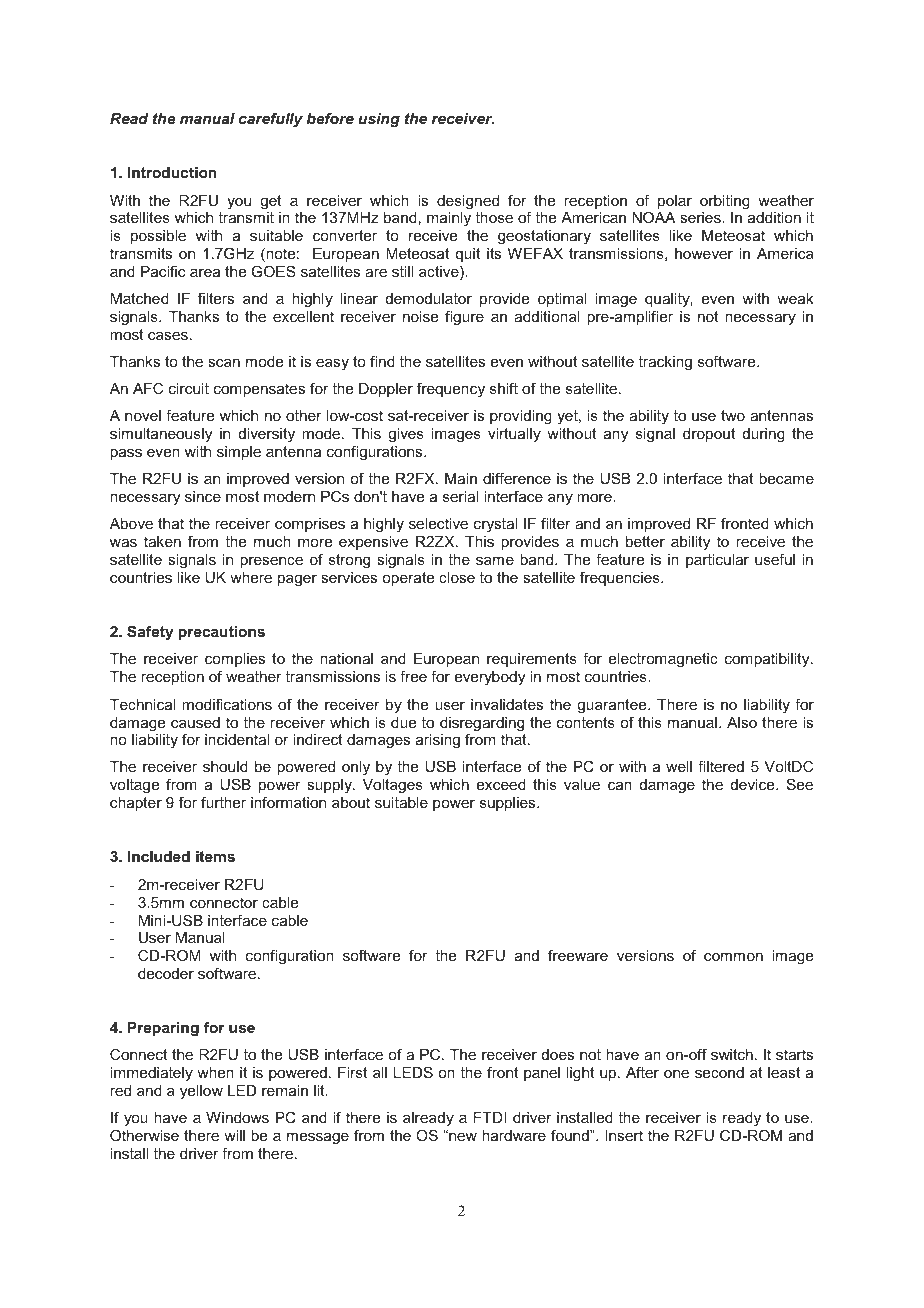 Image resolution: width=924 pixels, height=1308 pixels. What do you see at coordinates (754, 784) in the document?
I see `device` at bounding box center [754, 784].
